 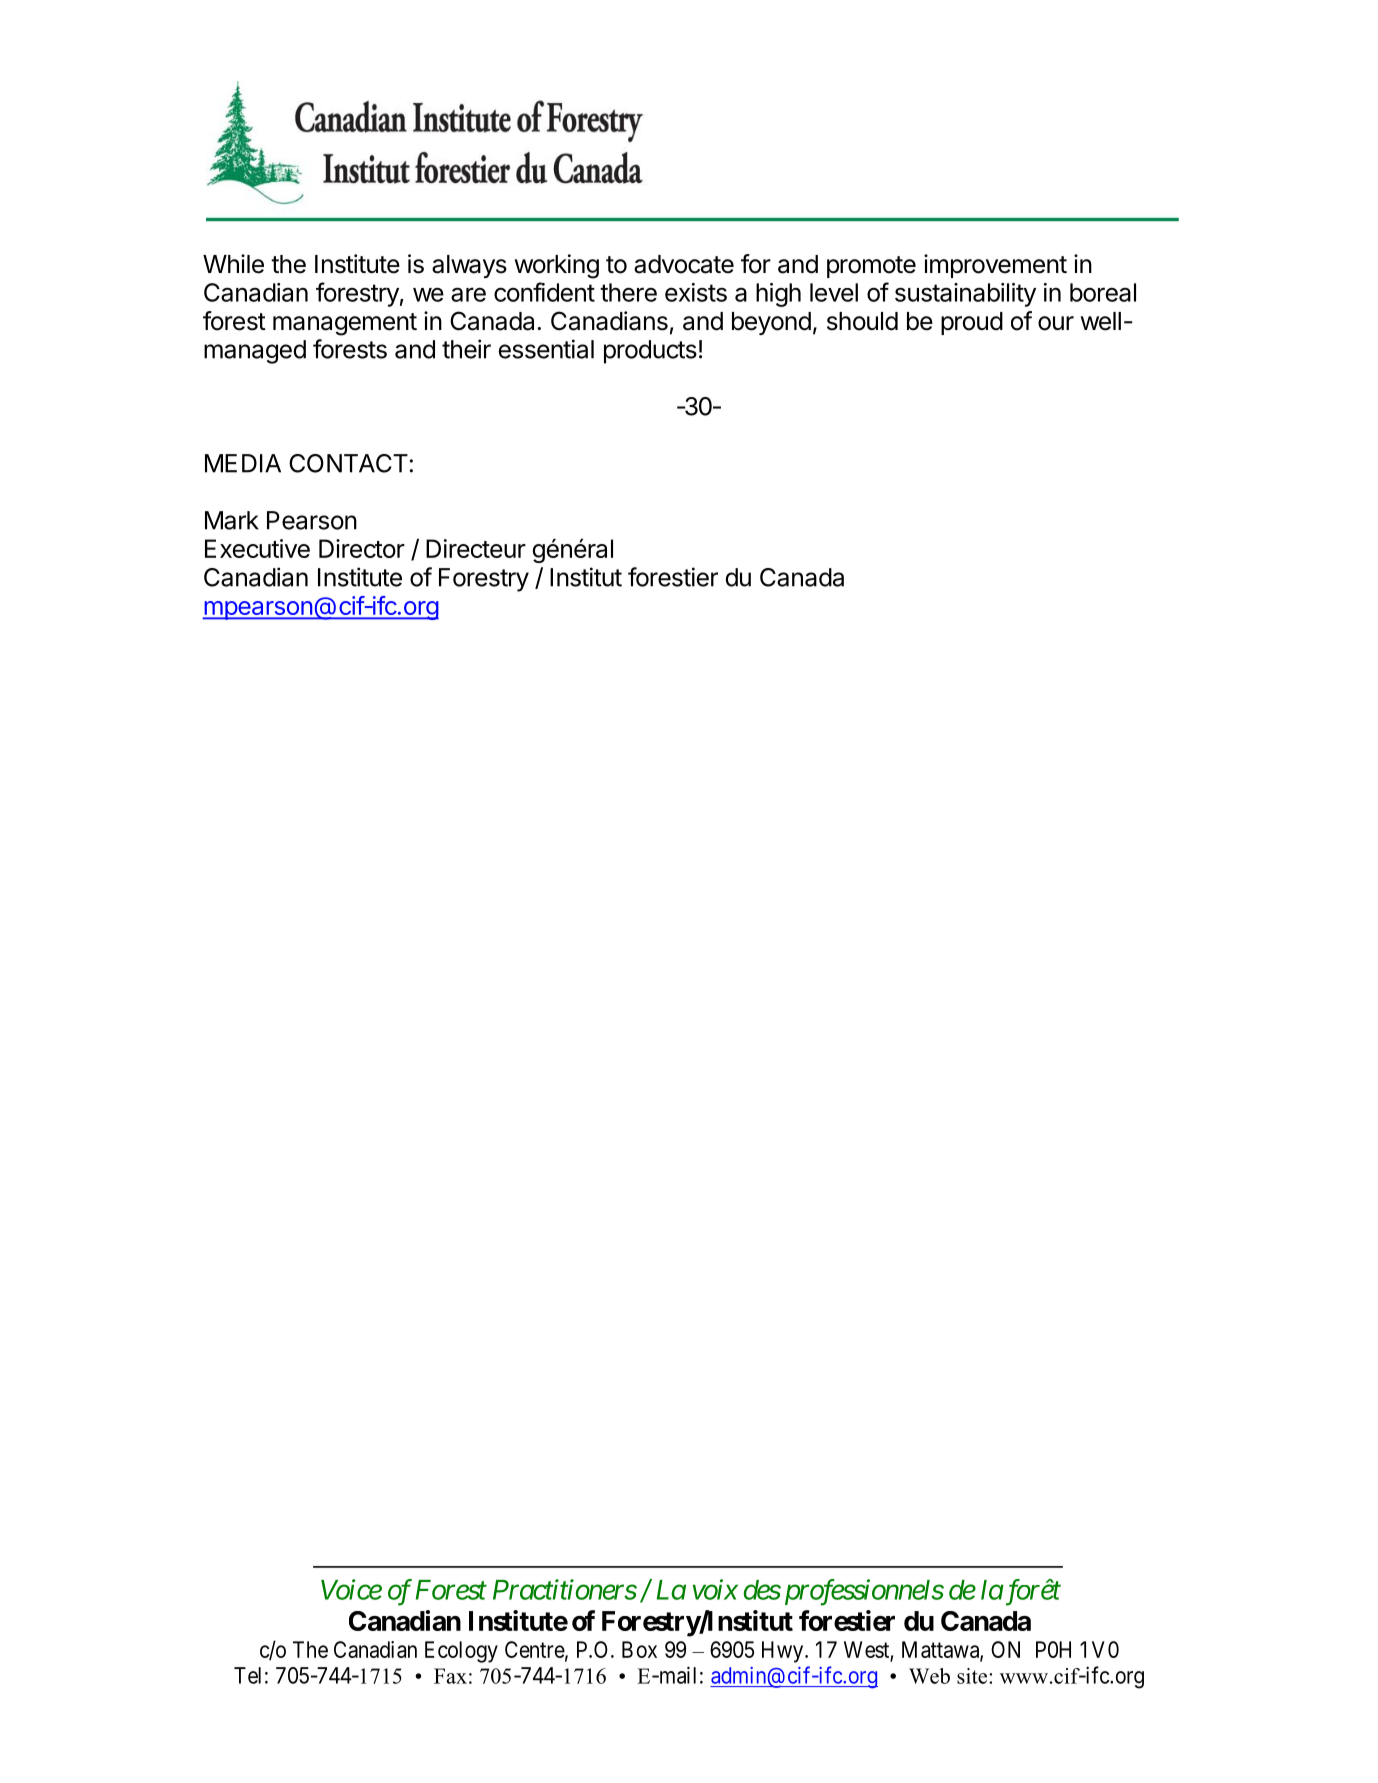 I want to click on Director, so click(x=362, y=548).
